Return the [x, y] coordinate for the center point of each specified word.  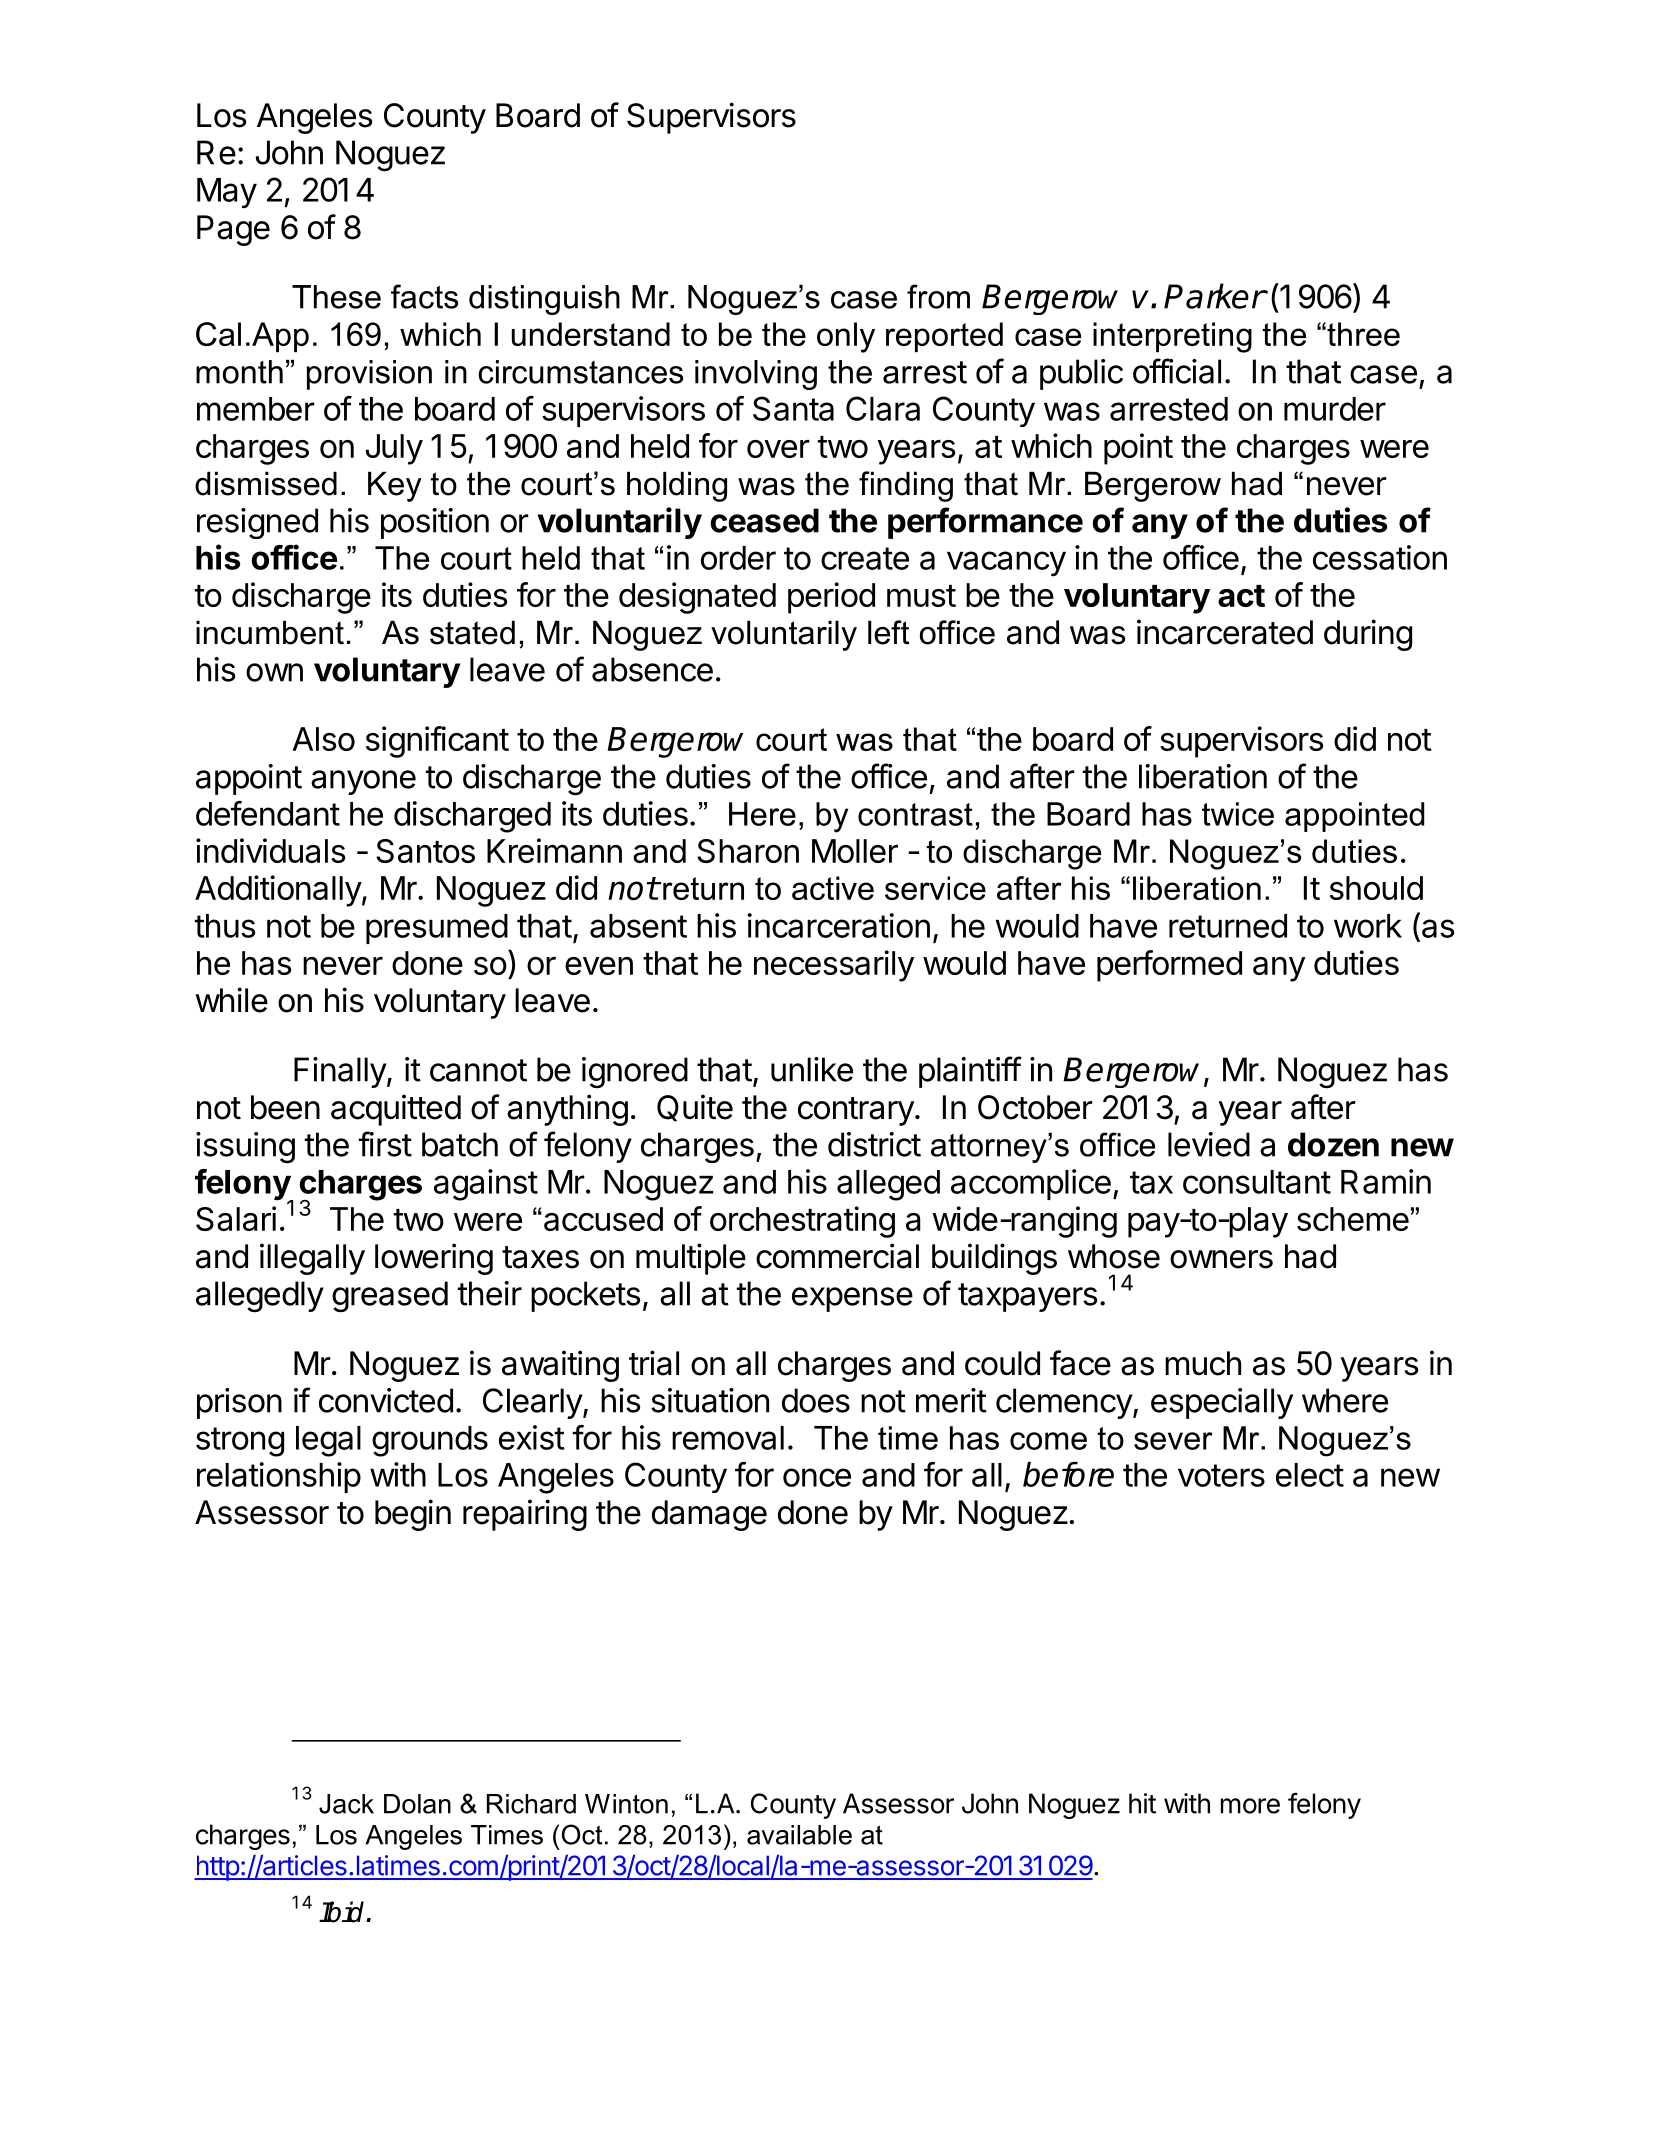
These [336, 297]
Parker [1214, 296]
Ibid [343, 1912]
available [799, 1835]
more [1250, 1806]
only [846, 337]
